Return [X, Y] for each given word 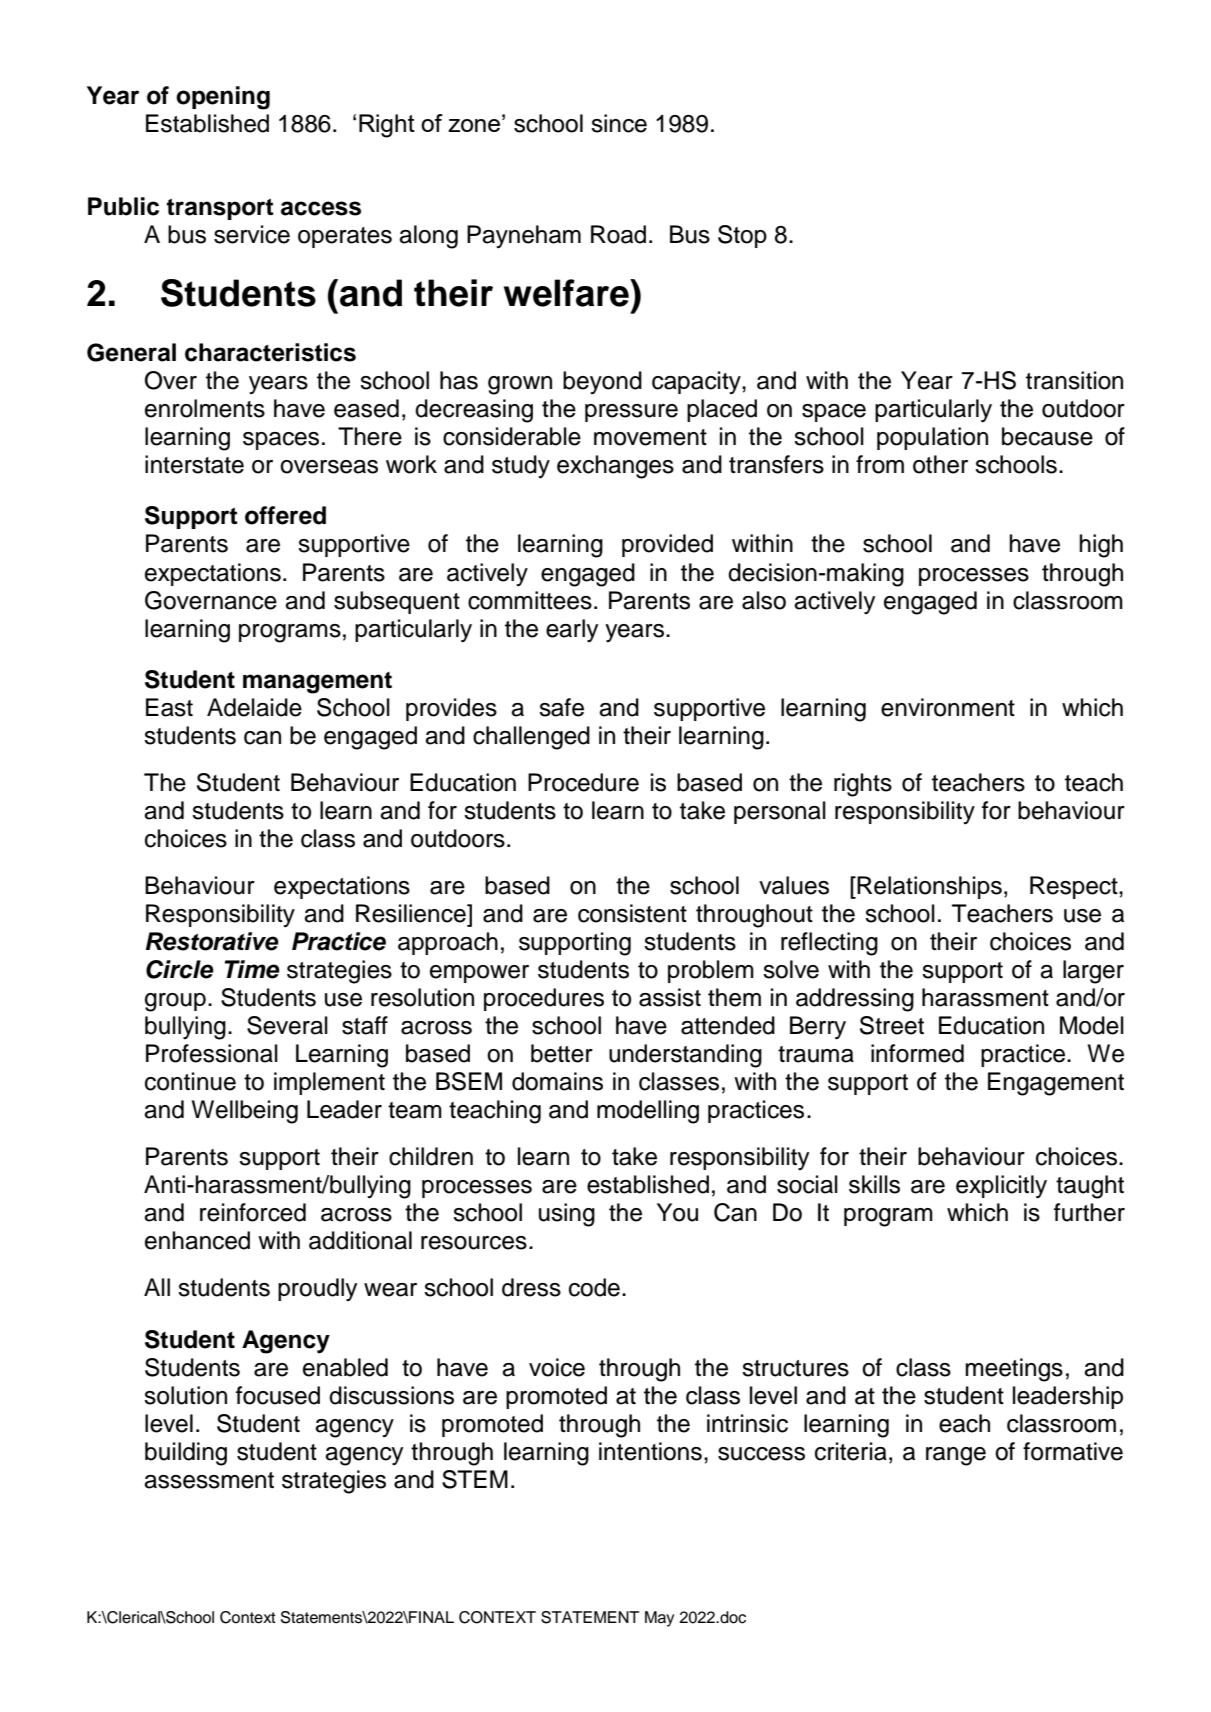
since [619, 123]
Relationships [929, 887]
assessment [209, 1480]
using [567, 1215]
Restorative [212, 941]
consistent [632, 913]
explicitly [1001, 1187]
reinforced [253, 1212]
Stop [742, 236]
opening [223, 98]
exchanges [615, 467]
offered [285, 515]
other [940, 464]
